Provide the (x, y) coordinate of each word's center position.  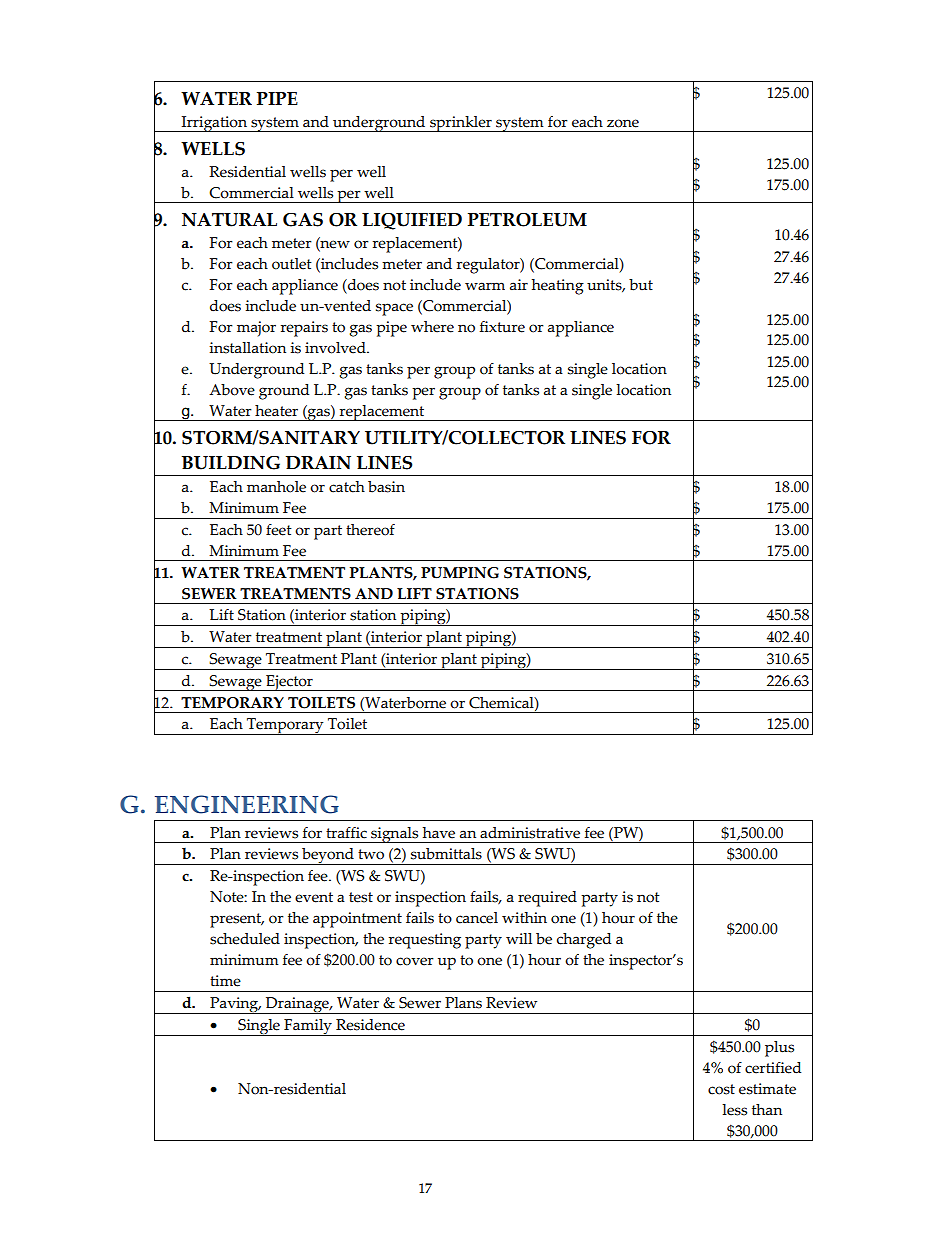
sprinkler (461, 124)
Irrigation (215, 124)
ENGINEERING (247, 804)
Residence (370, 1025)
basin (386, 487)
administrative (530, 833)
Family (308, 1027)
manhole (276, 487)
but (641, 285)
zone (623, 123)
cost (721, 1089)
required (547, 899)
